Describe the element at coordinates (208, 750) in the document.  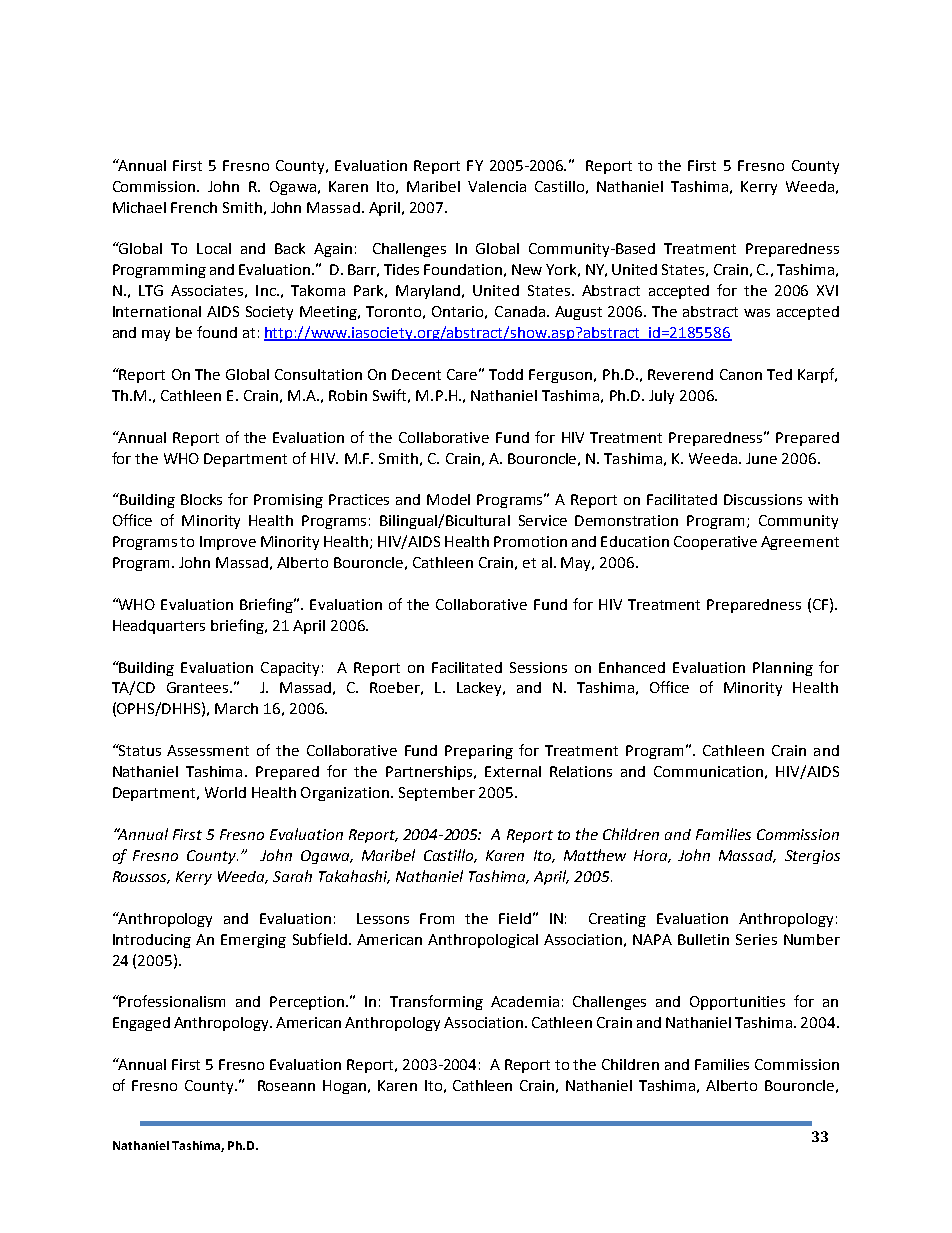
I see `Assessment` at that location.
